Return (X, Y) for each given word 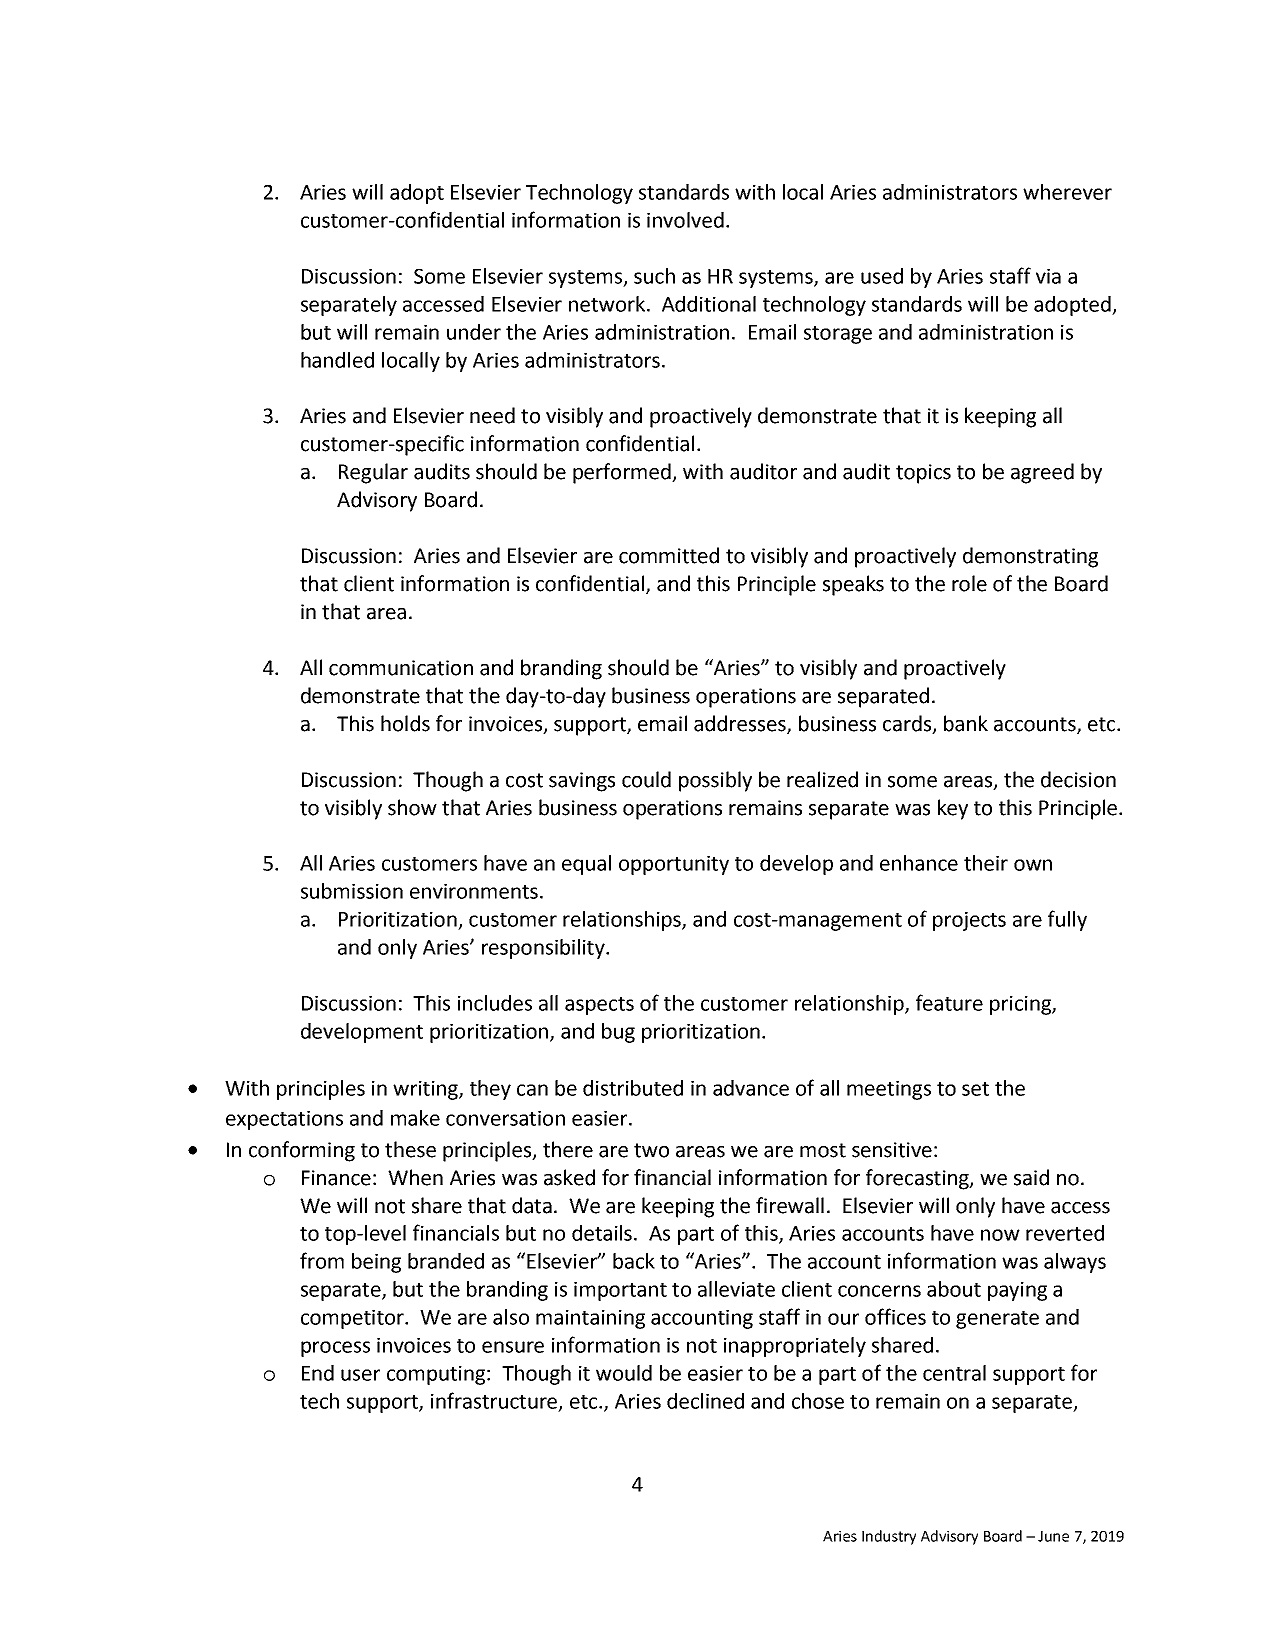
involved (685, 220)
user (360, 1375)
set (975, 1089)
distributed (633, 1088)
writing (426, 1090)
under (474, 332)
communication (401, 668)
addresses (741, 724)
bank (966, 723)
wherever (1067, 192)
